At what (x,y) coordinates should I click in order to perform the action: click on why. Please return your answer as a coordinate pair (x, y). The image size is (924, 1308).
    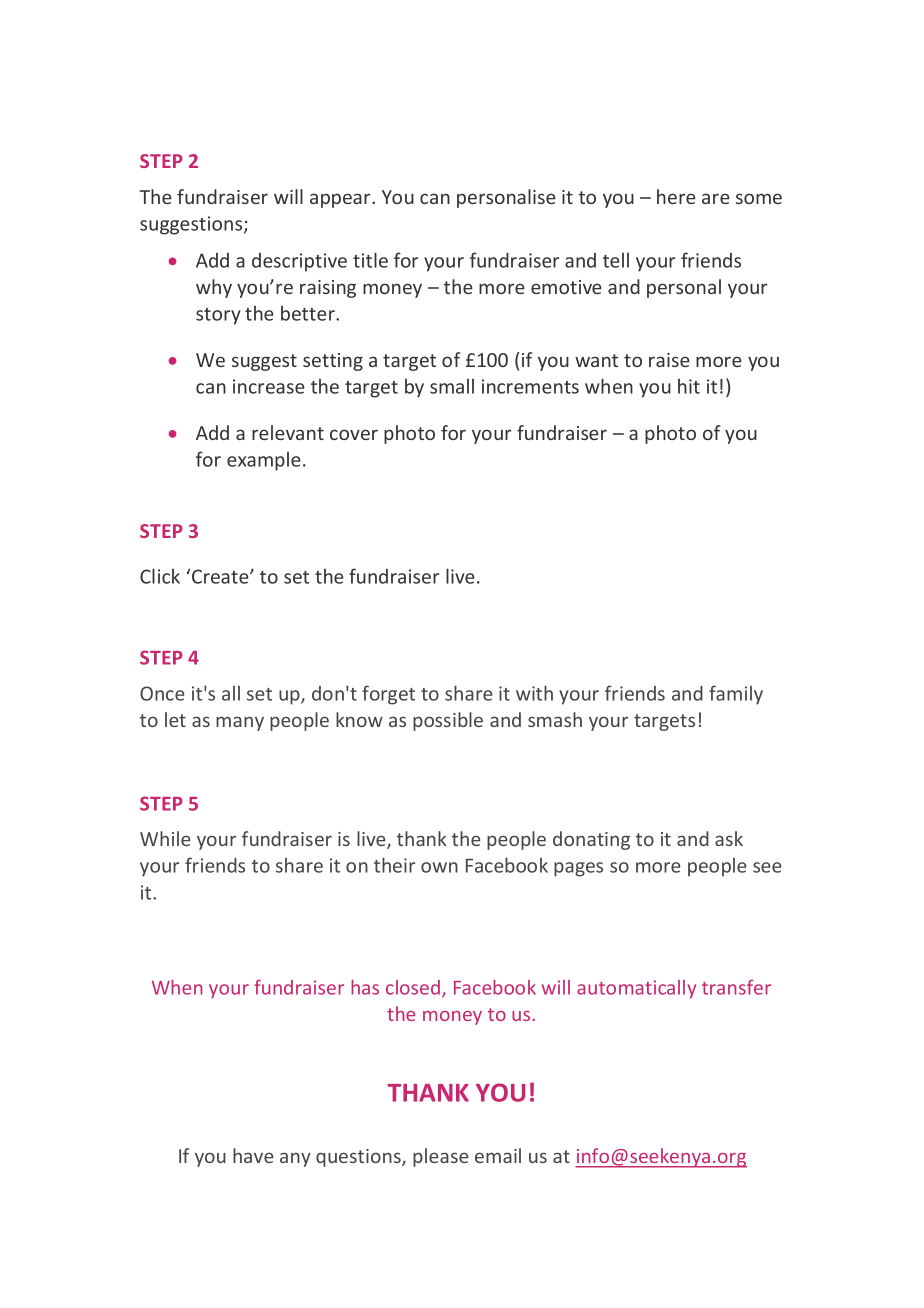
    Looking at the image, I should click on (214, 288).
